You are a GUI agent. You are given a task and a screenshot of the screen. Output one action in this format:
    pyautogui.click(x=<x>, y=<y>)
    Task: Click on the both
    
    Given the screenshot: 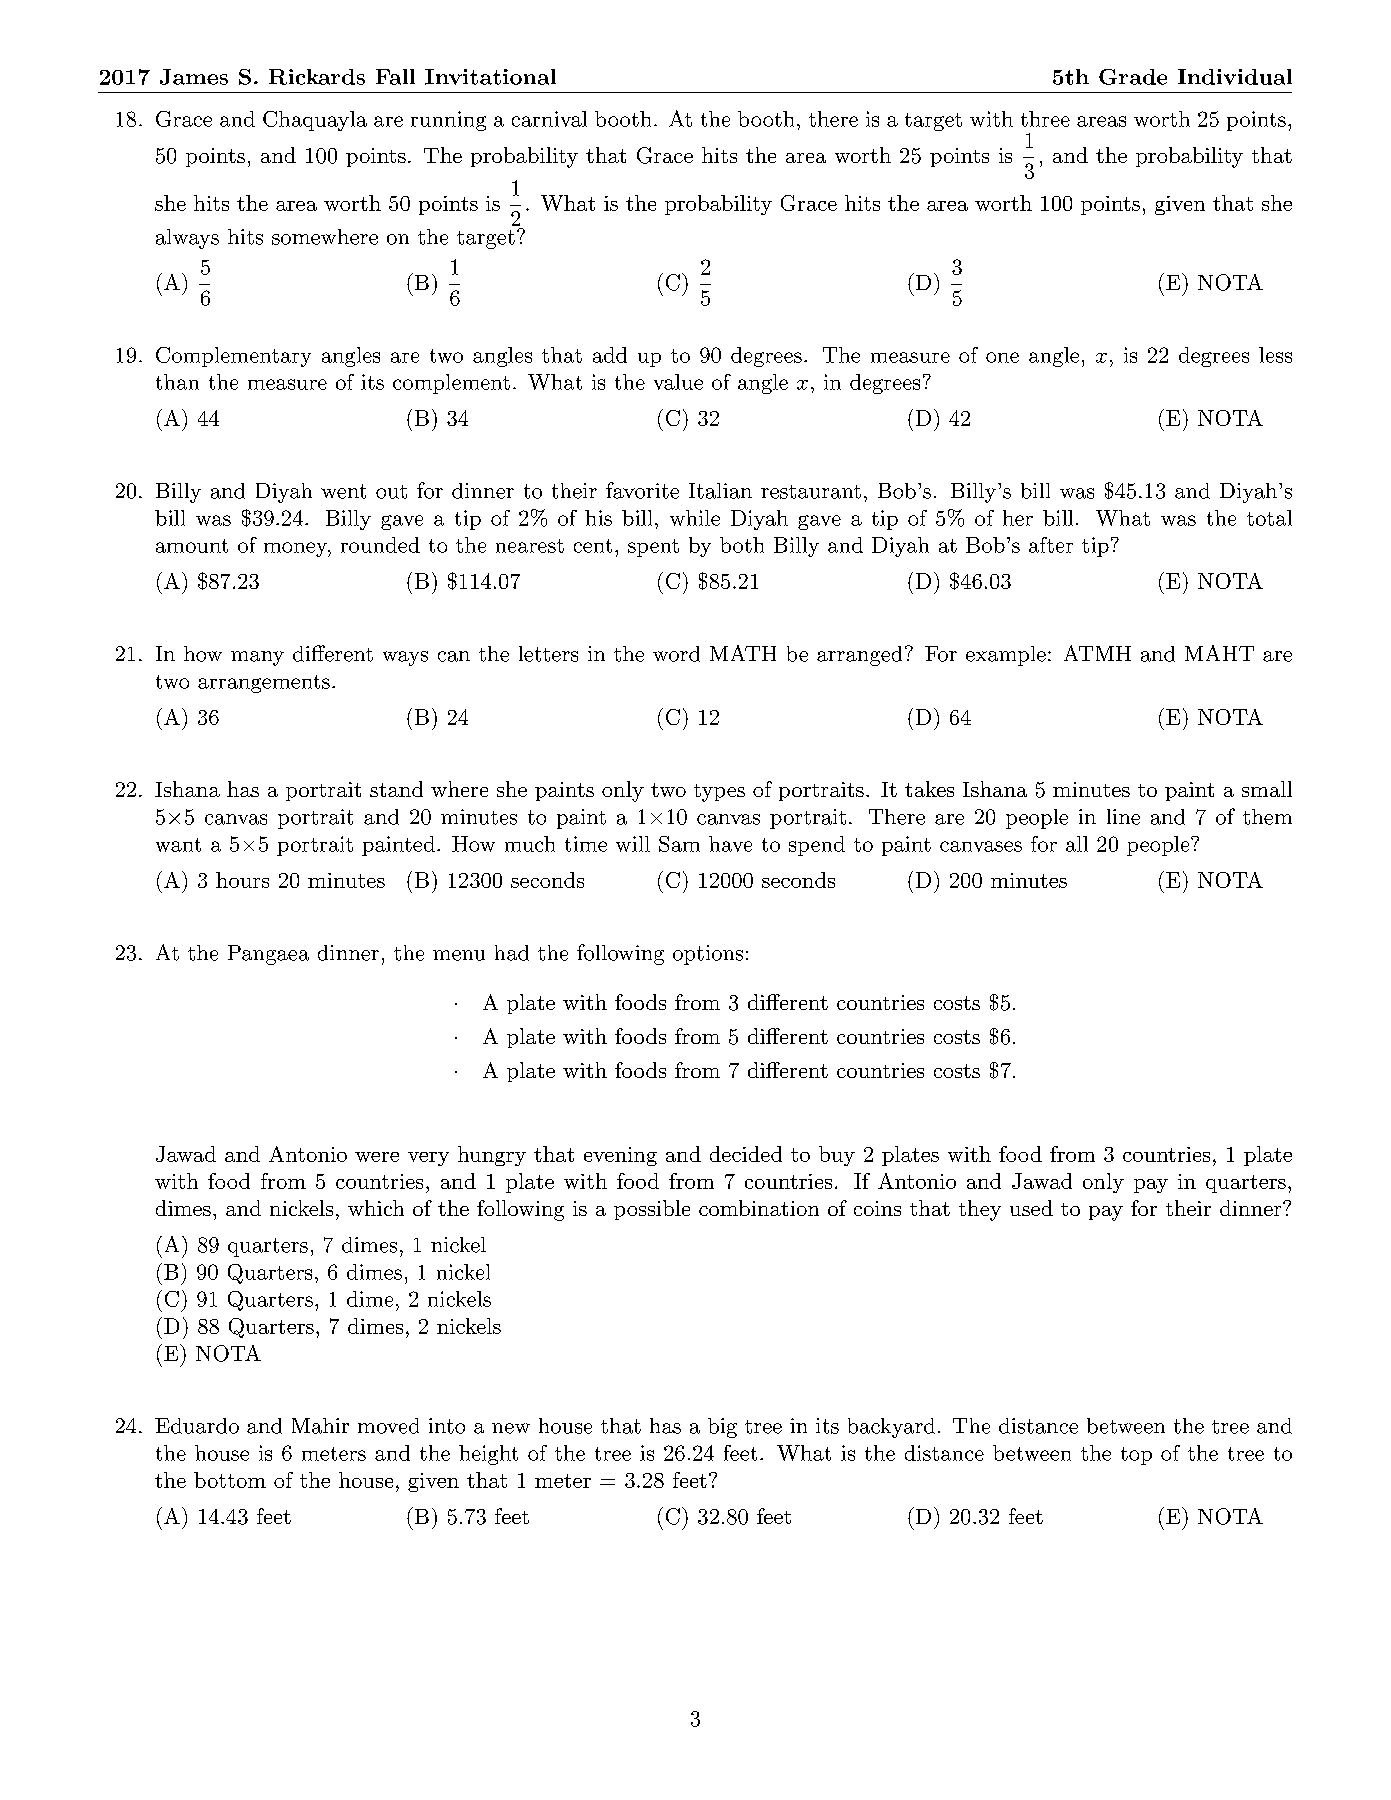 What is the action you would take?
    pyautogui.click(x=742, y=545)
